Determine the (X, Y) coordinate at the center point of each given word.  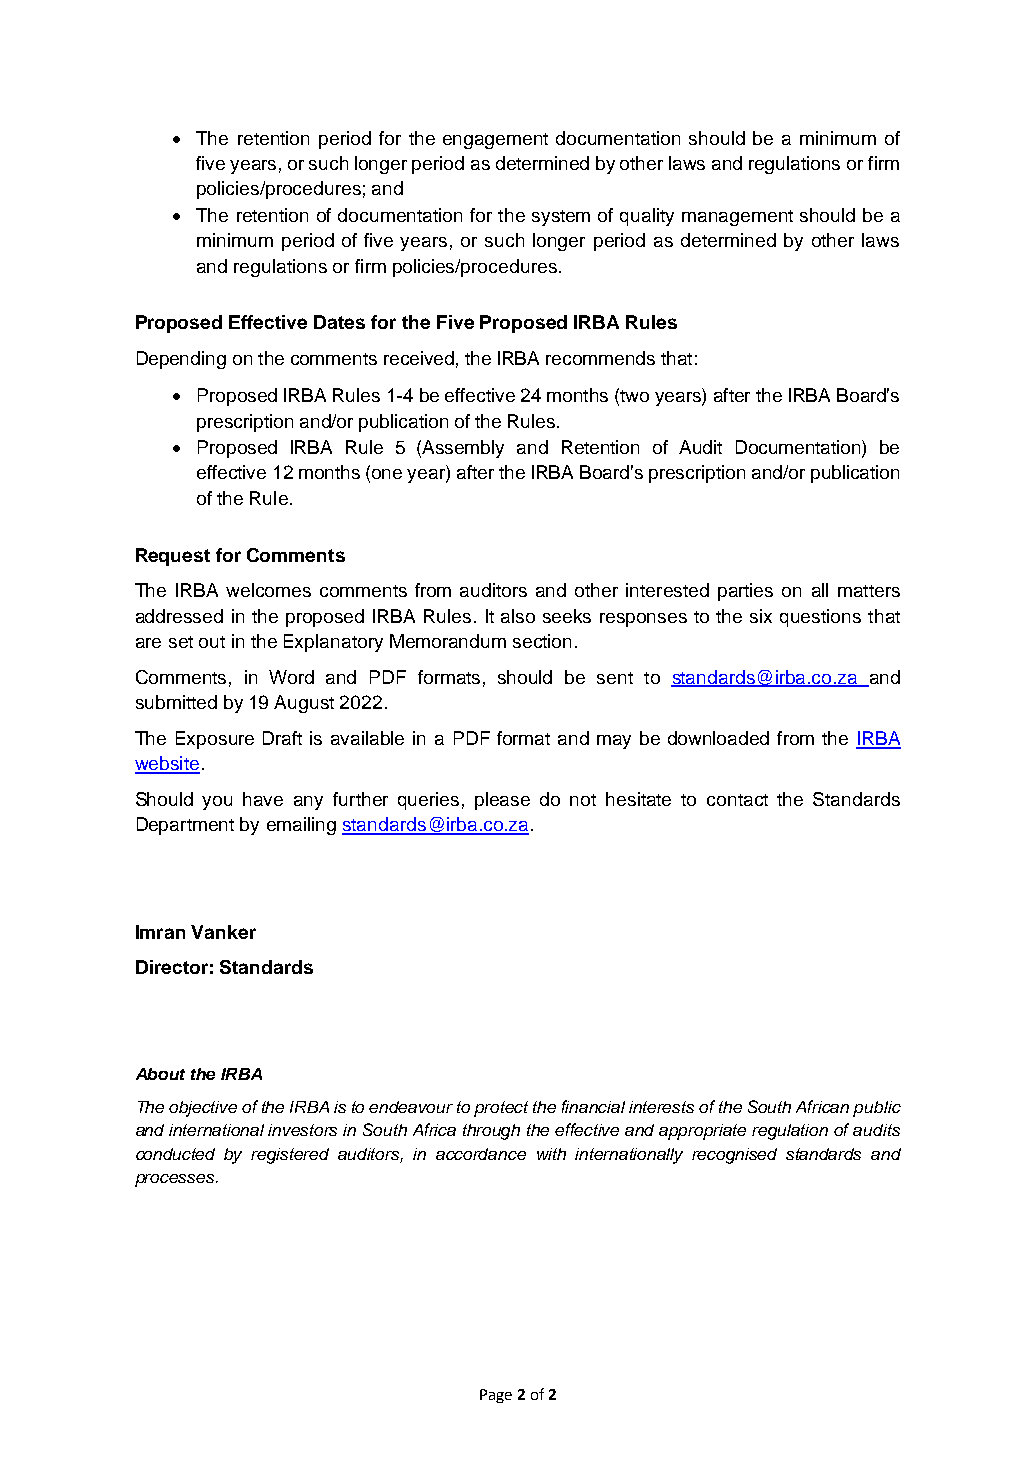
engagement (495, 141)
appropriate (702, 1132)
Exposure (215, 740)
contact (737, 800)
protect (501, 1109)
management (737, 218)
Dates (339, 322)
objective (203, 1109)
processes (176, 1180)
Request (173, 557)
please (502, 801)
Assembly (463, 449)
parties (745, 592)
